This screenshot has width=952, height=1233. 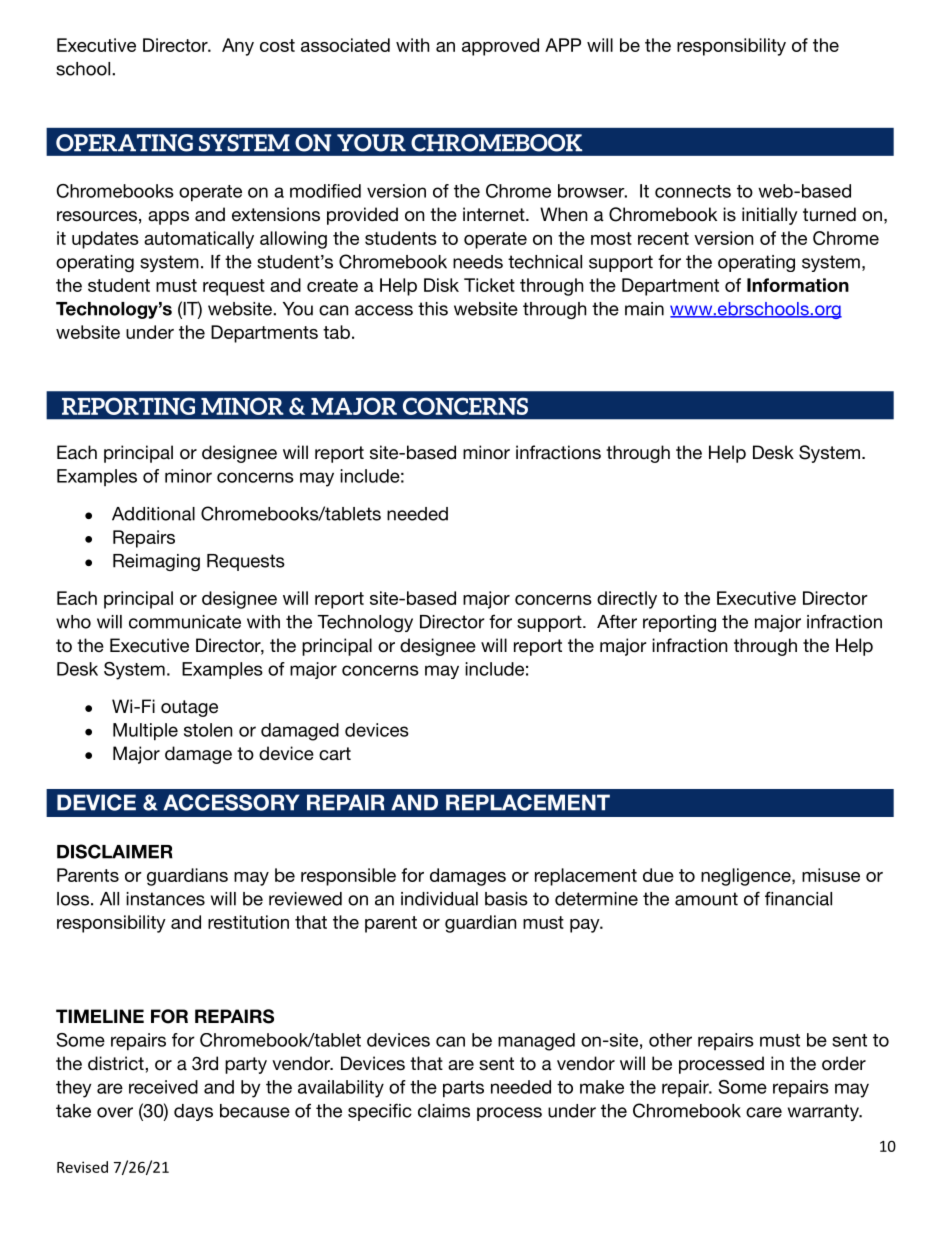 I want to click on After, so click(x=617, y=621).
